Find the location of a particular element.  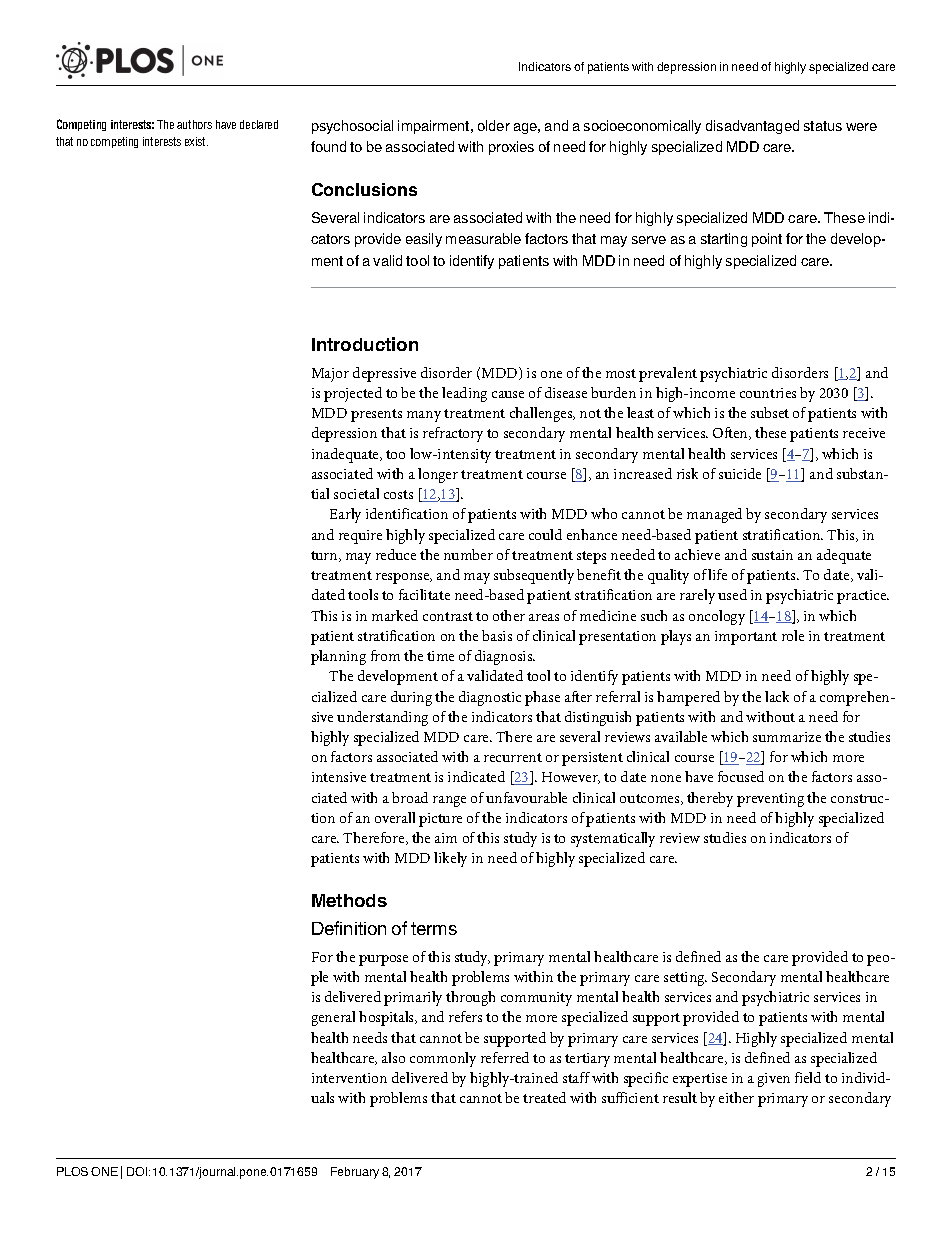

treated is located at coordinates (544, 1097).
